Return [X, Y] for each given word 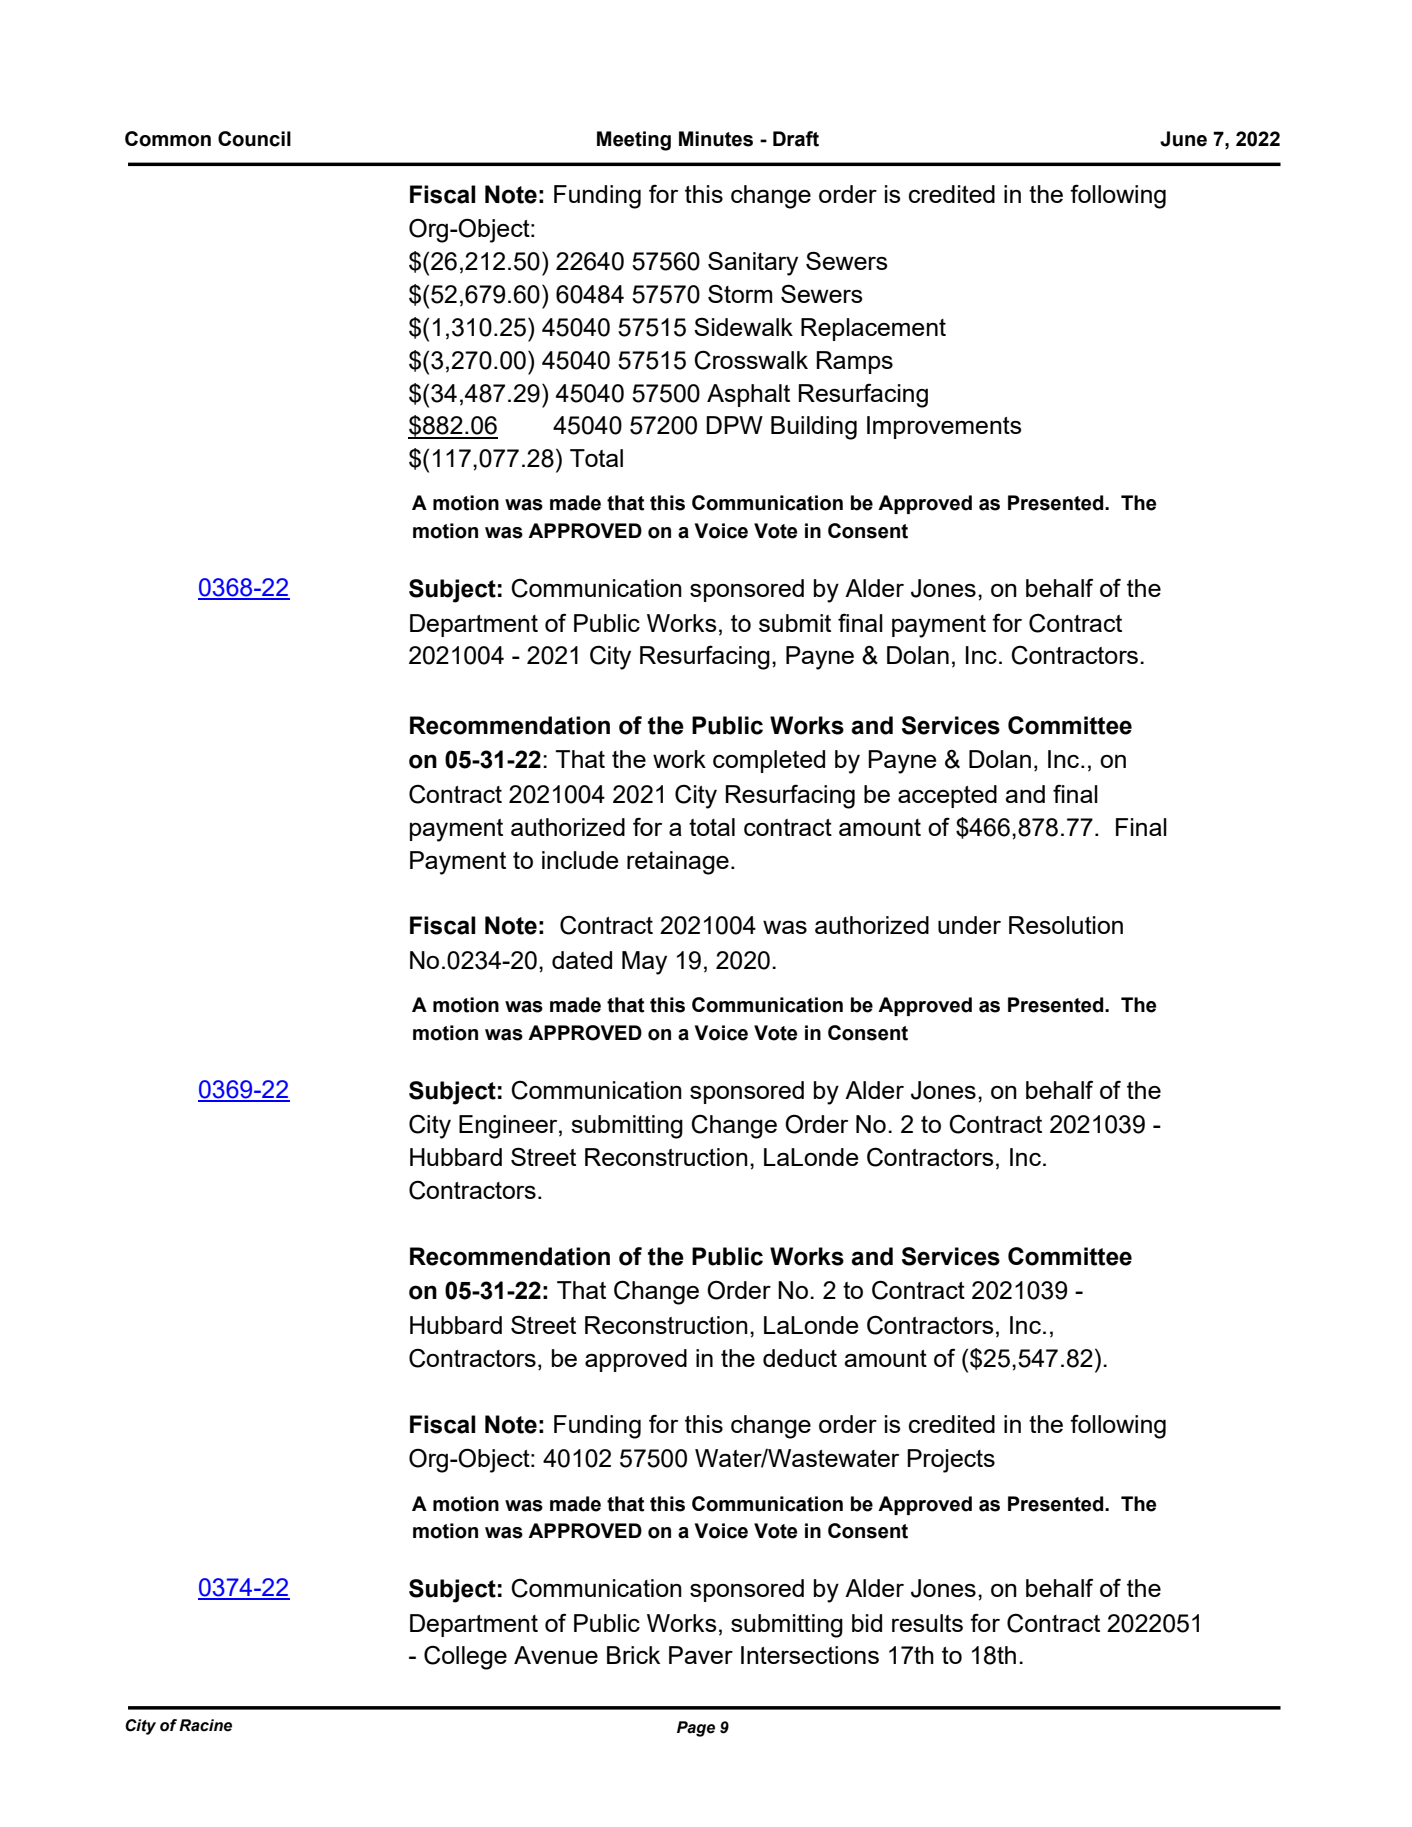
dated [582, 960]
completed [769, 761]
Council [254, 139]
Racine [205, 1725]
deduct [800, 1358]
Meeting [634, 141]
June [1183, 139]
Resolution [1066, 925]
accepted [947, 796]
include [580, 860]
